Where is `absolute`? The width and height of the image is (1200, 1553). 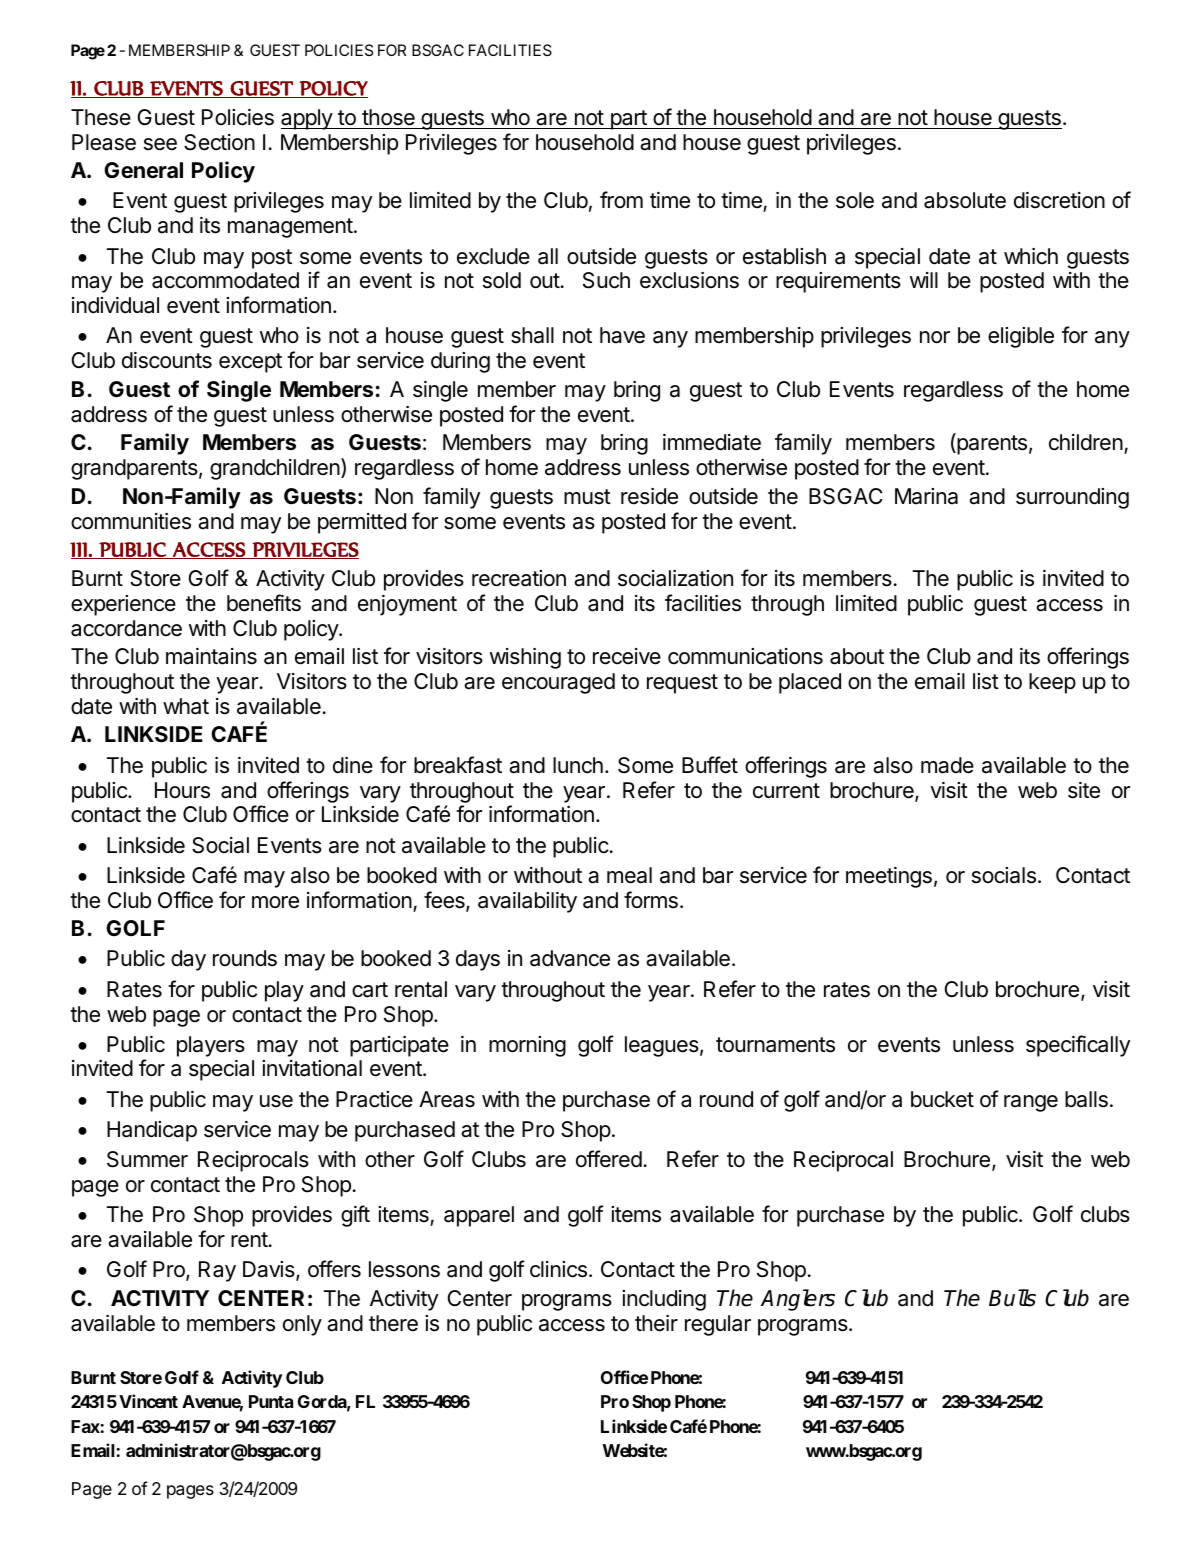 absolute is located at coordinates (965, 200).
